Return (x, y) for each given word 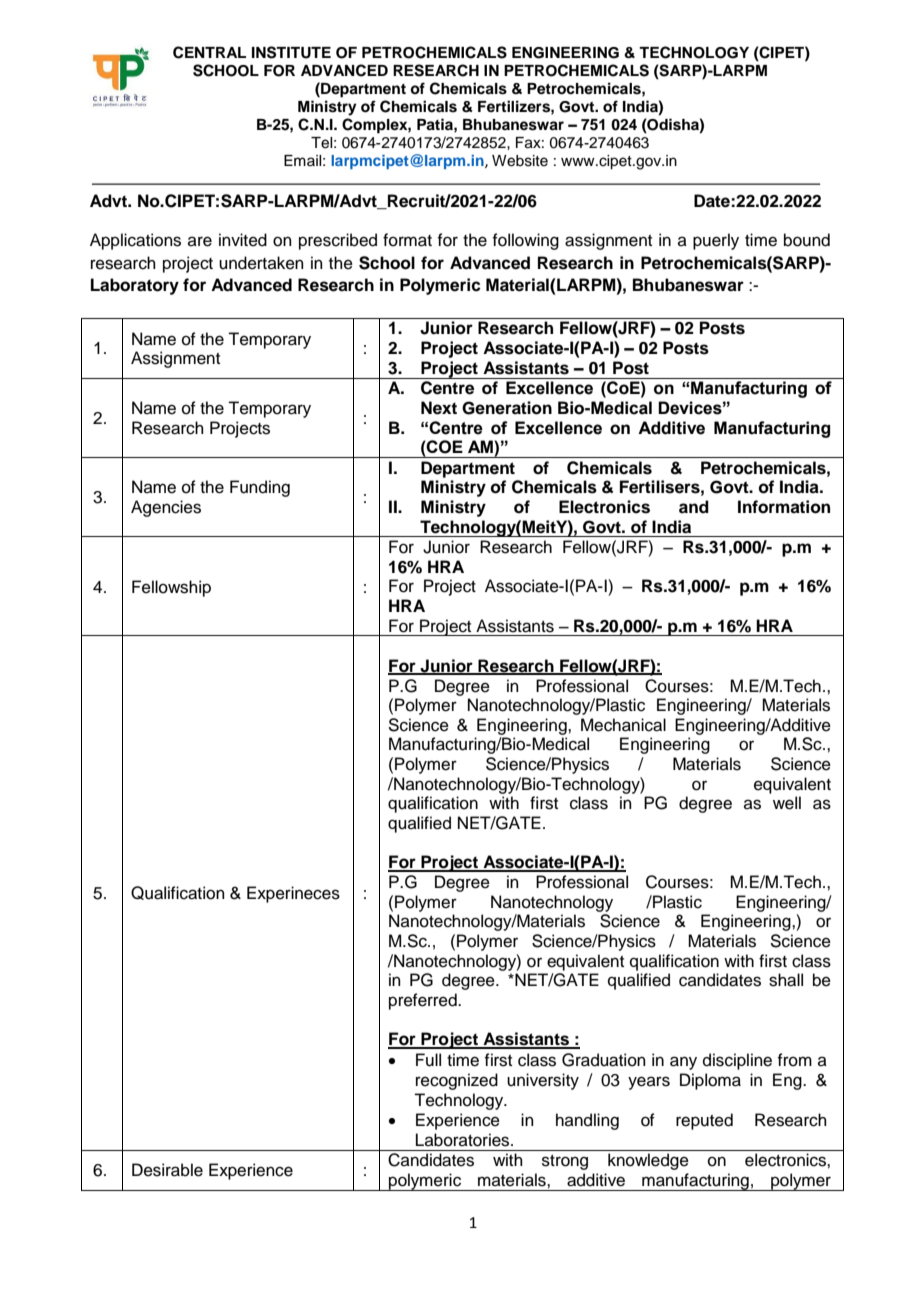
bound (807, 240)
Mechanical (623, 725)
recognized (457, 1081)
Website (520, 161)
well (787, 803)
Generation (507, 408)
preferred (424, 1001)
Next (439, 408)
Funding (260, 488)
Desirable (167, 1170)
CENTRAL (209, 52)
